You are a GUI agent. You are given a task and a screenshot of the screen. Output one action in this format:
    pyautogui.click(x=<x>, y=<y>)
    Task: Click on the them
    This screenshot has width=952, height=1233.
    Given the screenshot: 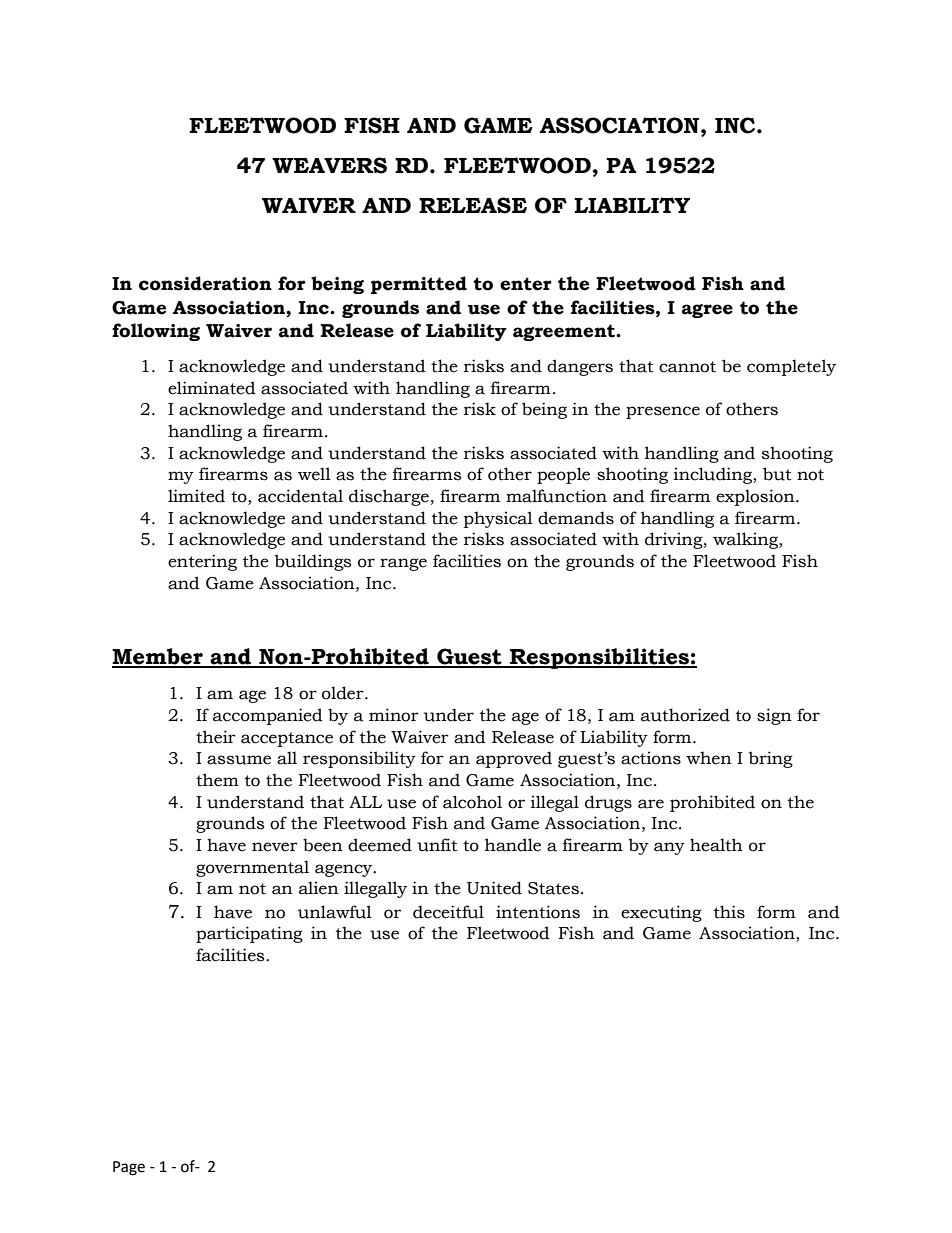 What is the action you would take?
    pyautogui.click(x=217, y=780)
